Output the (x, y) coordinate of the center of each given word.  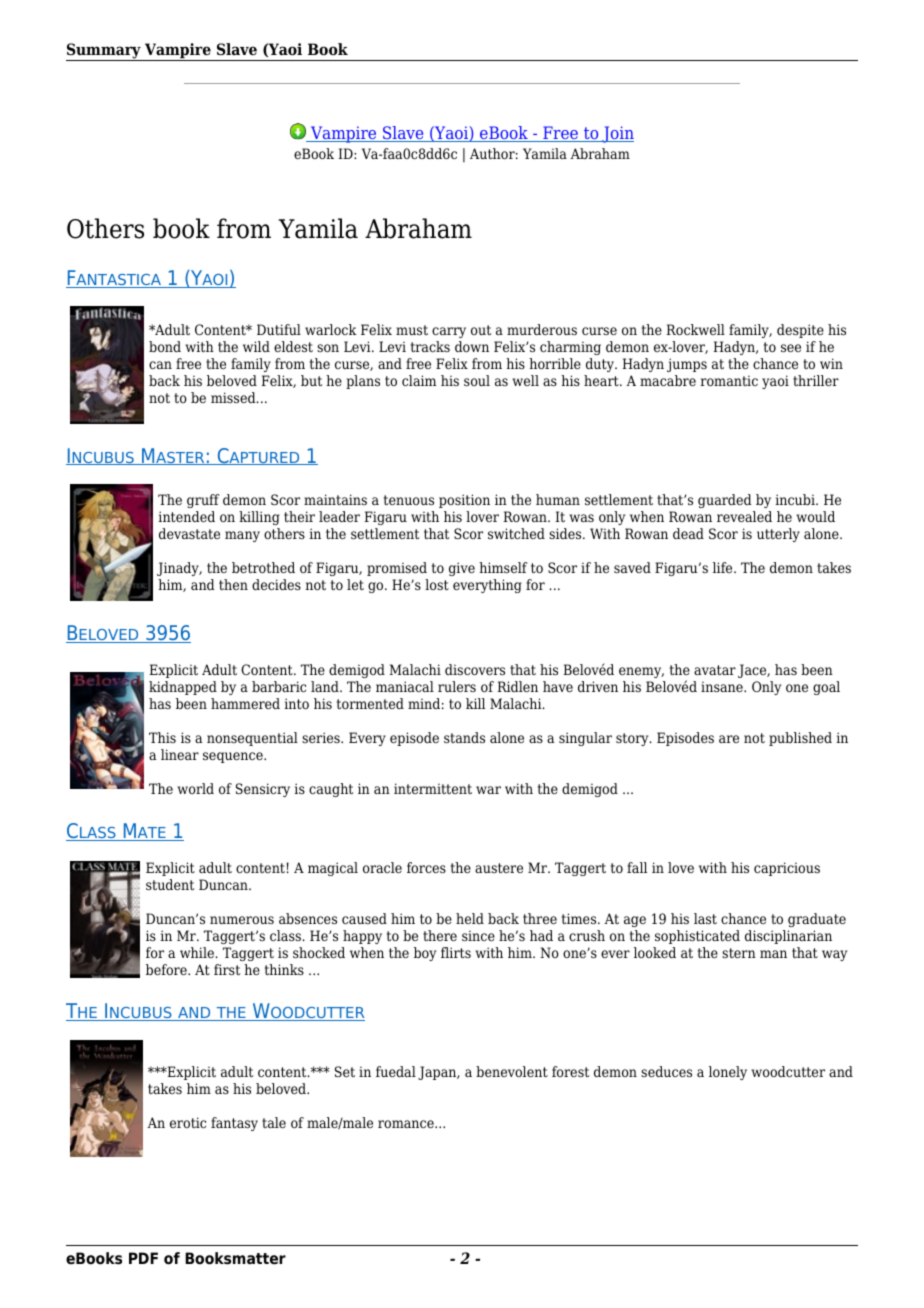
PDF (143, 1258)
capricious (787, 869)
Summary (104, 52)
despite (800, 331)
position (464, 501)
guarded (725, 501)
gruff (203, 501)
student (170, 884)
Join (617, 134)
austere (499, 868)
